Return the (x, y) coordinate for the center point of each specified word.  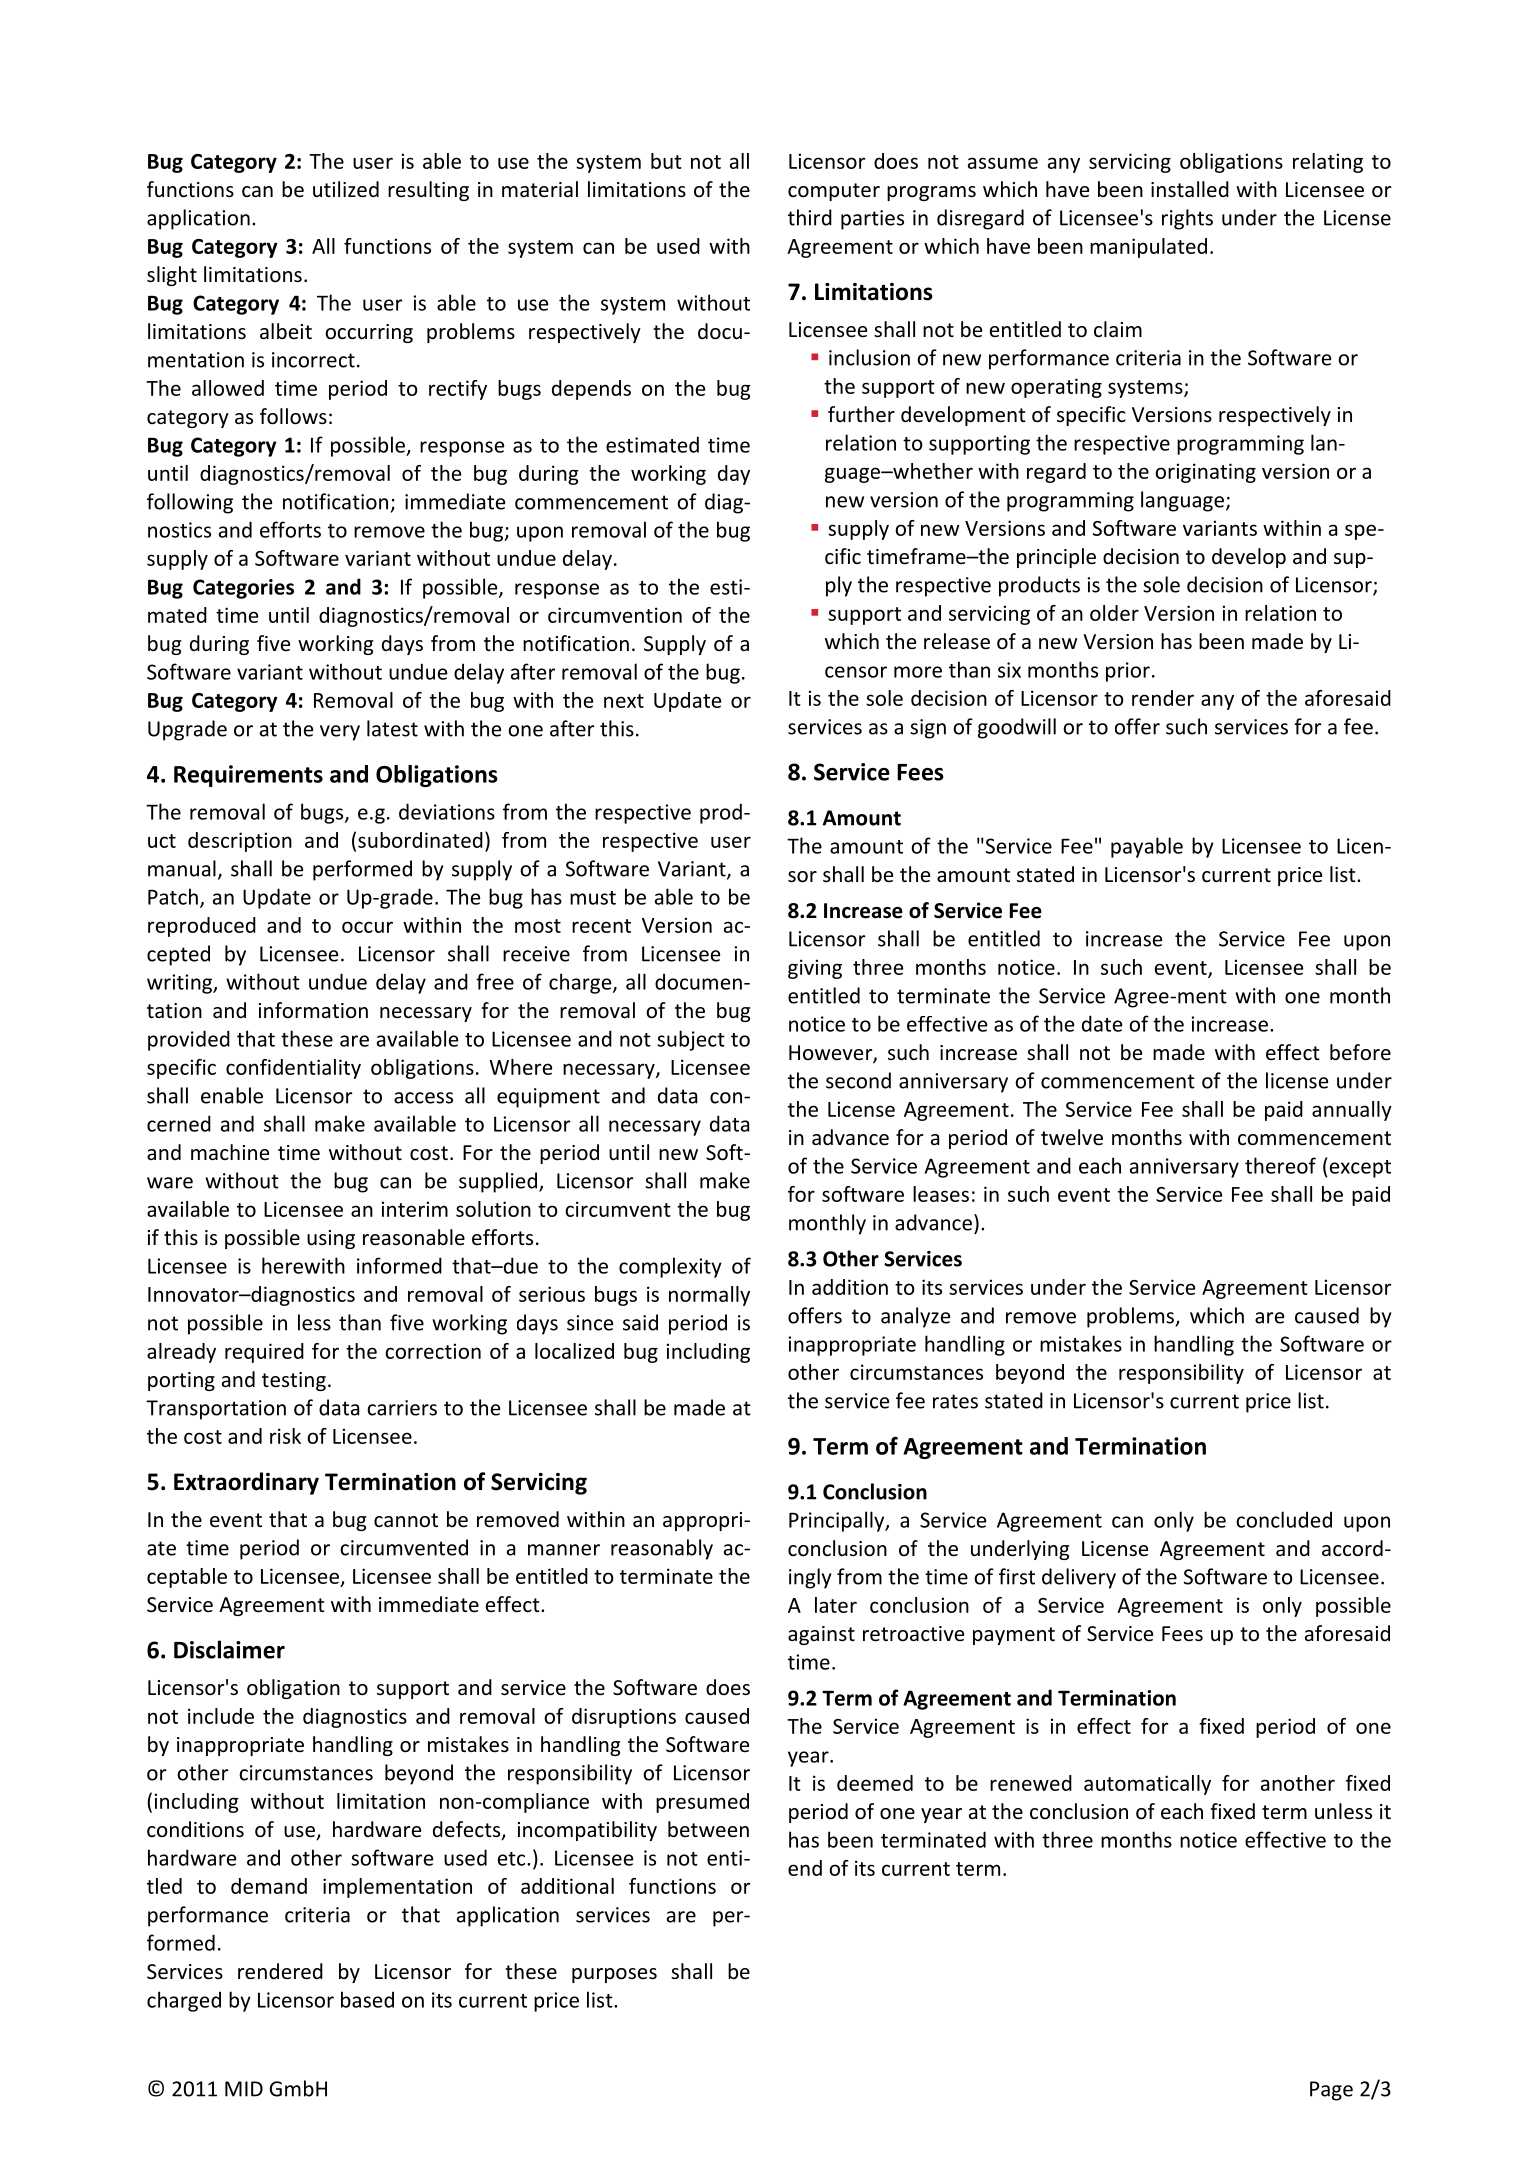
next (624, 701)
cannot (406, 1520)
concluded (1284, 1519)
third (810, 217)
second (858, 1080)
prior (1128, 672)
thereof (1280, 1165)
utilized (346, 189)
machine (230, 1152)
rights (1187, 219)
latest (392, 728)
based (367, 1999)
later (836, 1605)
